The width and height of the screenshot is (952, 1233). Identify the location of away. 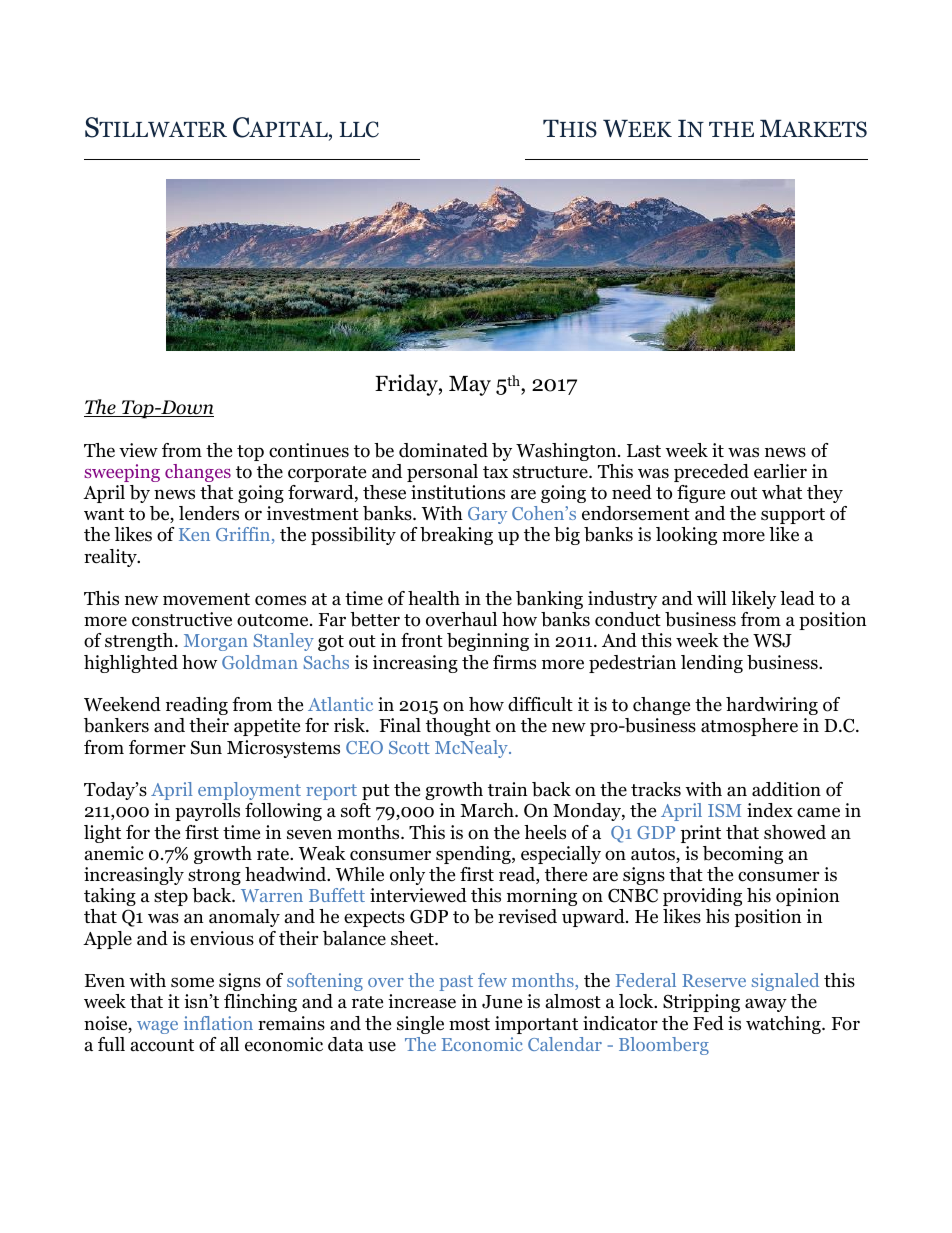
(766, 1005).
